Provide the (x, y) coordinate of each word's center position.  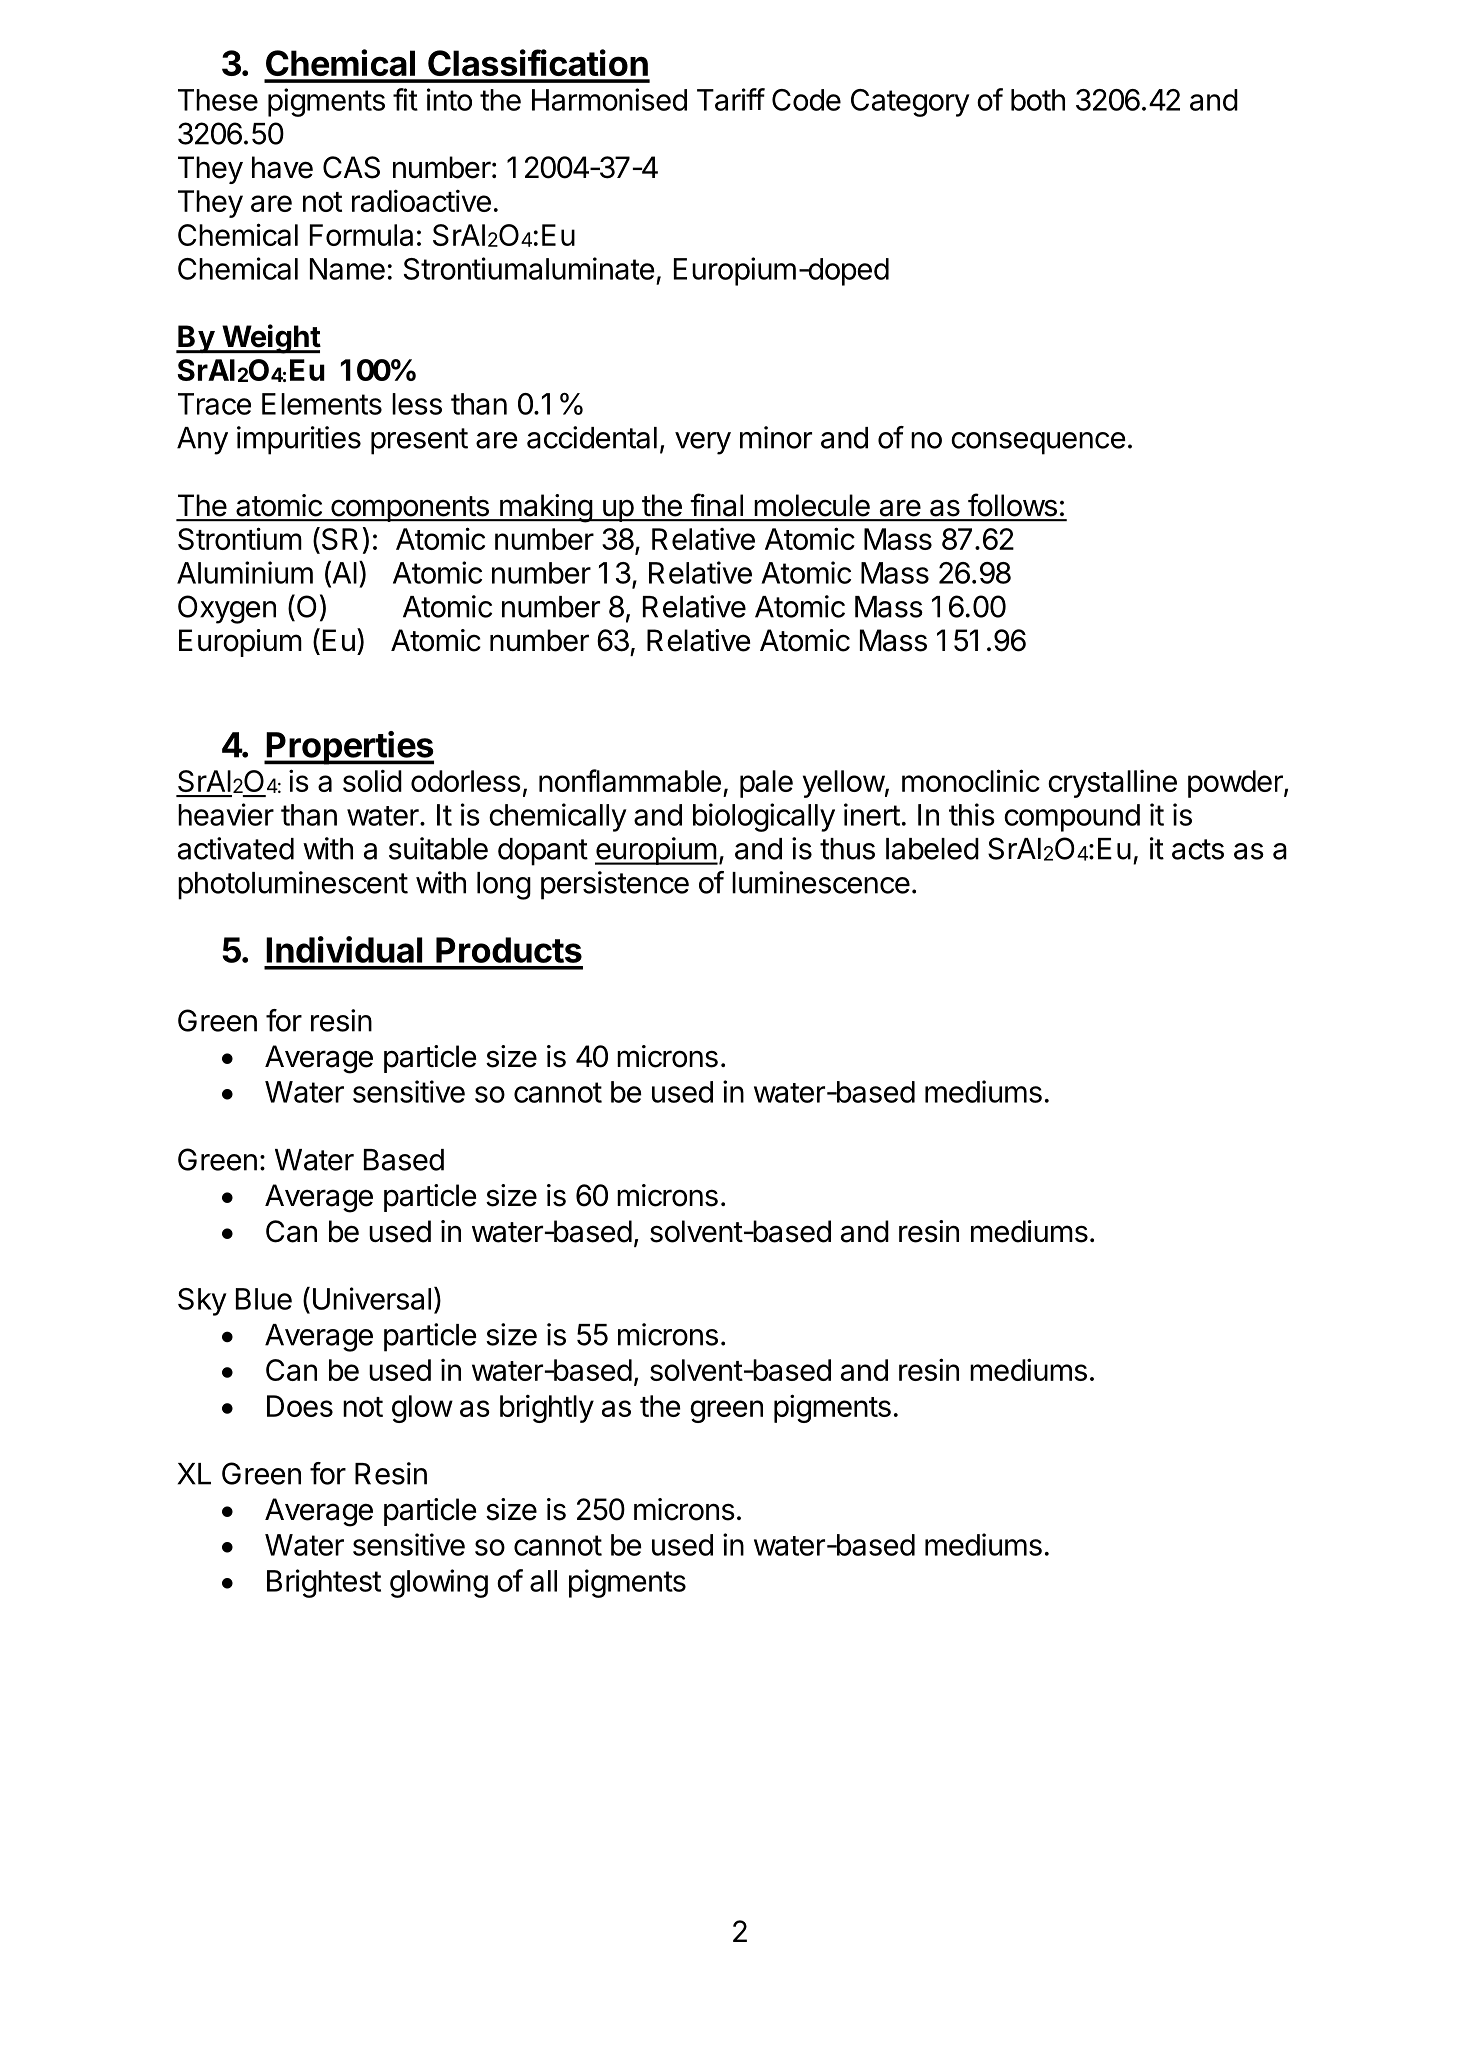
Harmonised (609, 99)
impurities (299, 440)
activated (236, 848)
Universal (372, 1298)
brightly (547, 1409)
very (703, 443)
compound (1072, 818)
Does (300, 1406)
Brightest (324, 1583)
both (1038, 100)
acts (1198, 849)
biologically (764, 817)
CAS (351, 167)
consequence (1038, 443)
